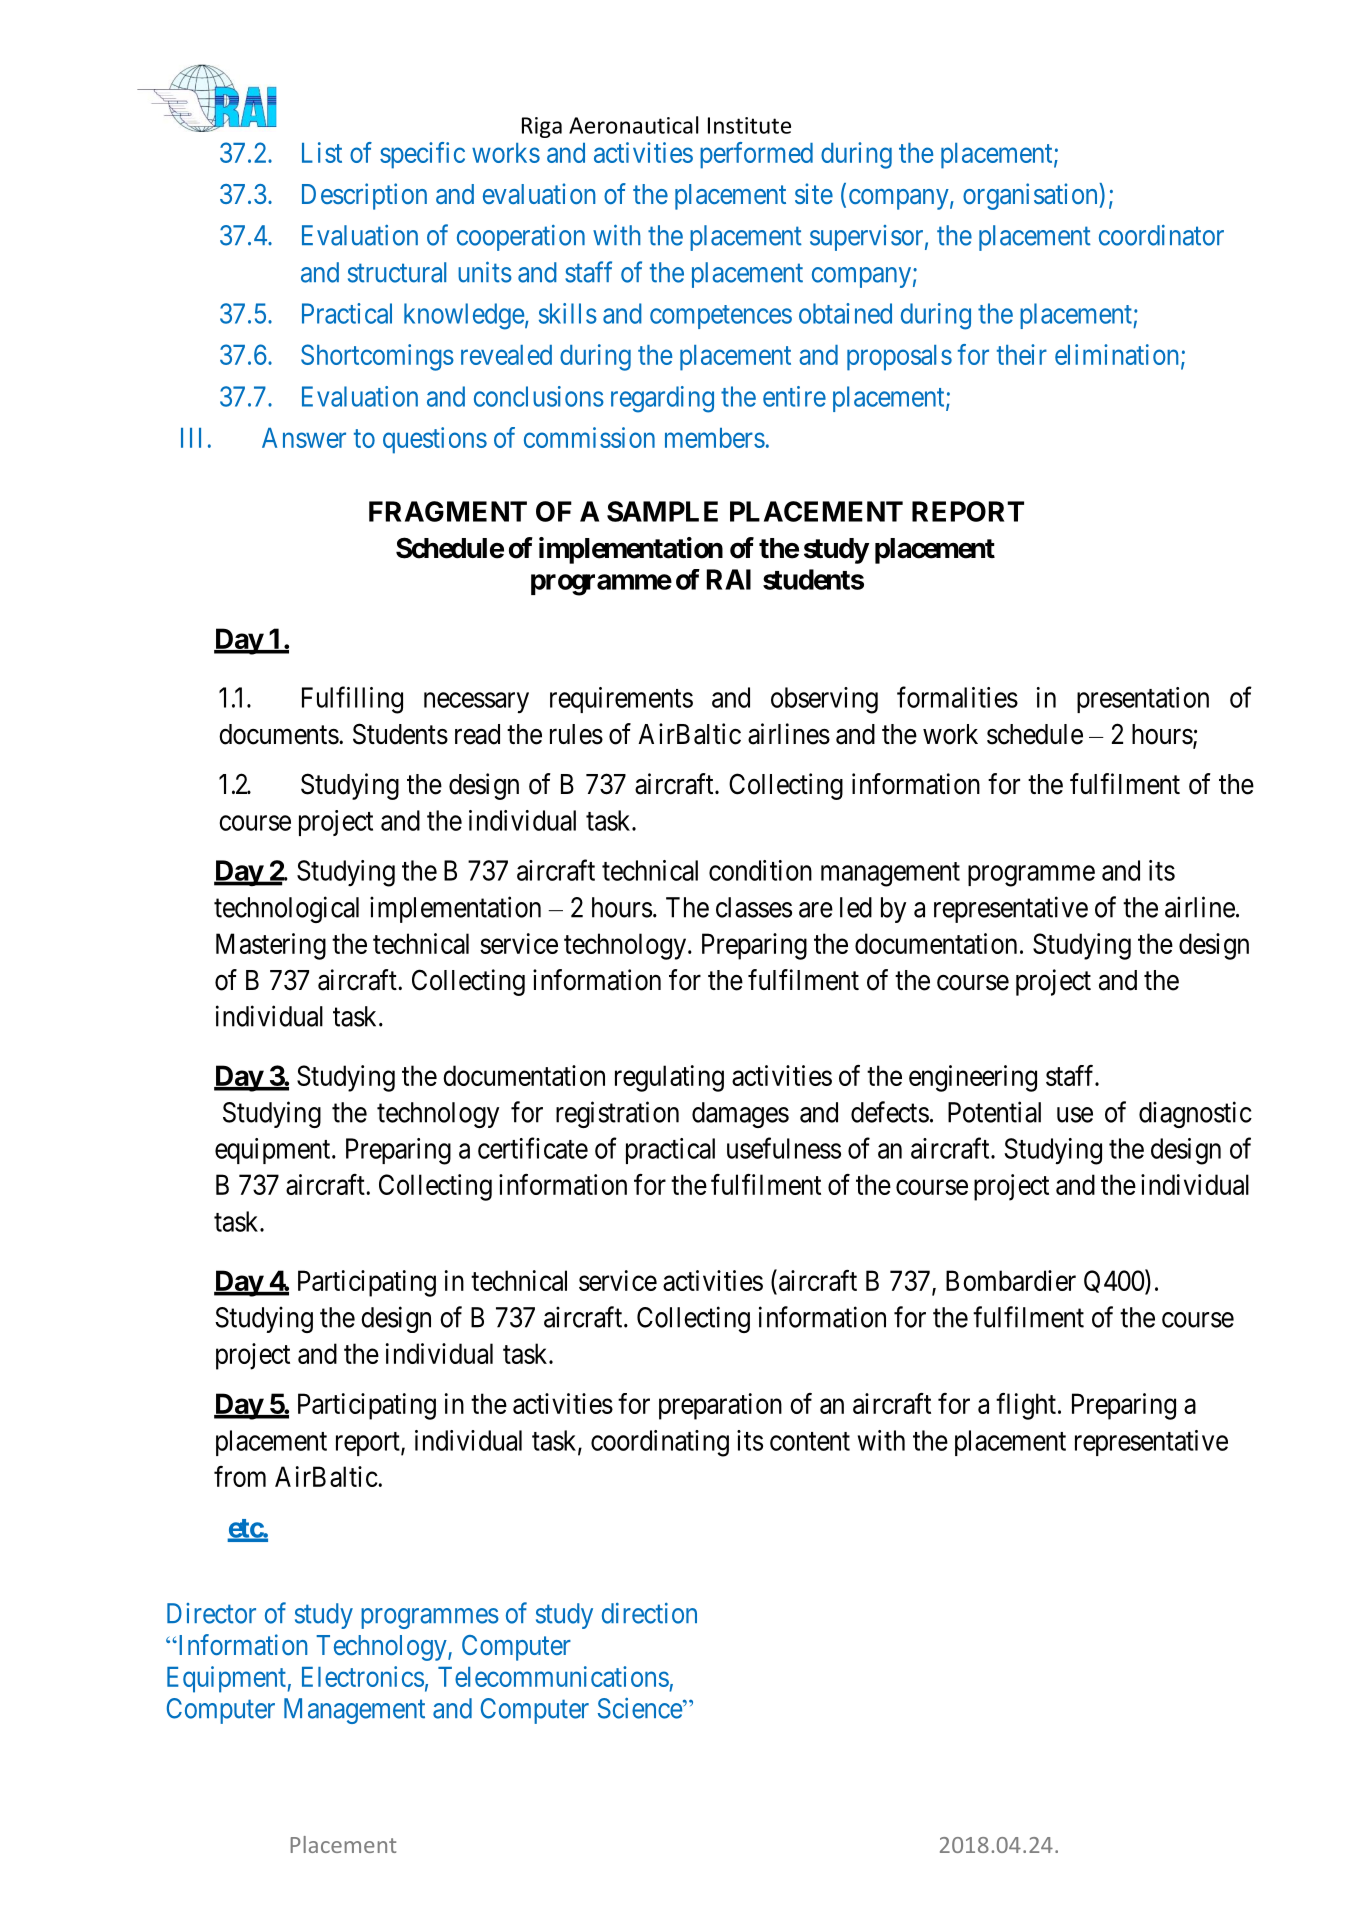 The height and width of the screenshot is (1932, 1366). What do you see at coordinates (649, 1613) in the screenshot?
I see `direction` at bounding box center [649, 1613].
